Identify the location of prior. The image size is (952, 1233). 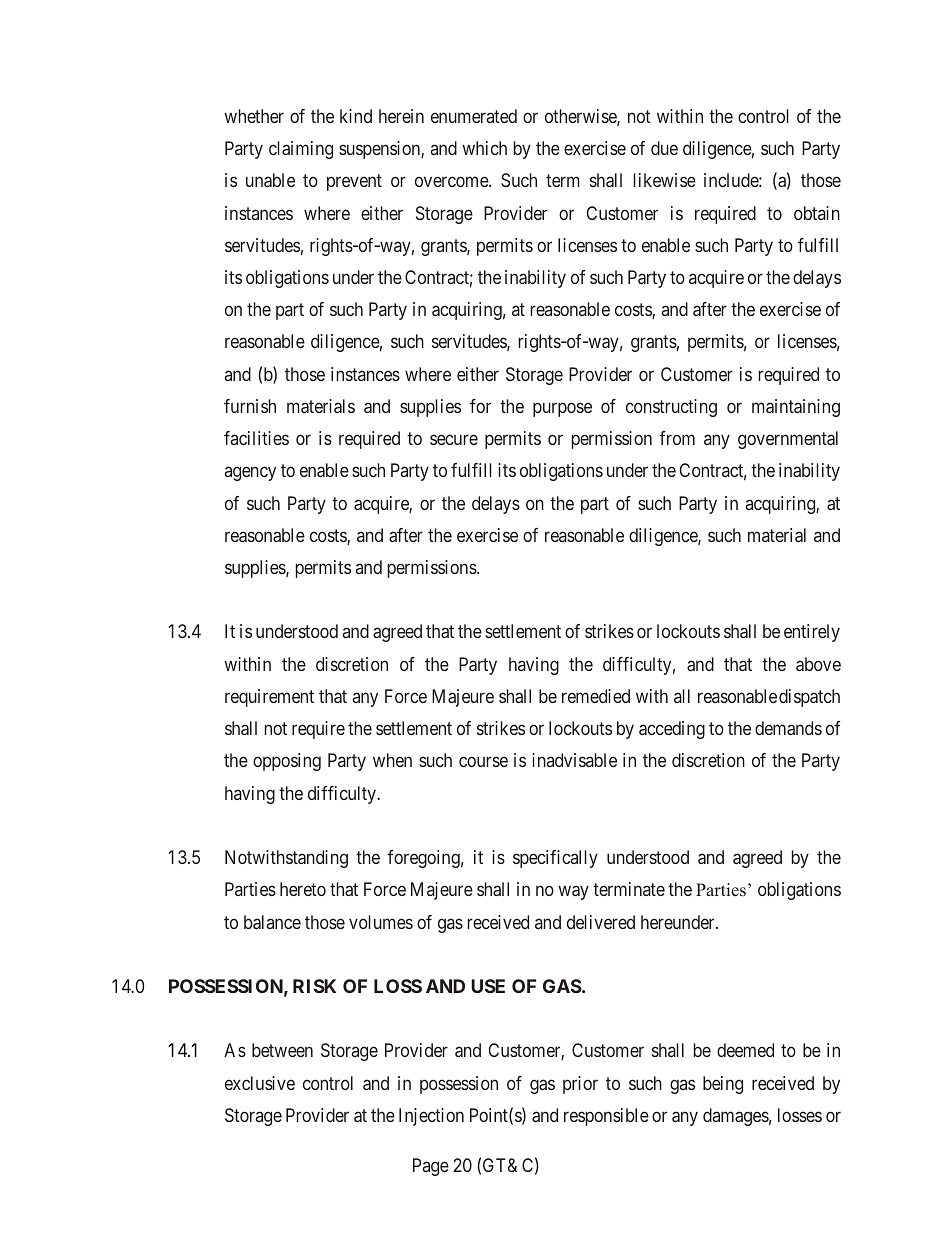
(580, 1085).
